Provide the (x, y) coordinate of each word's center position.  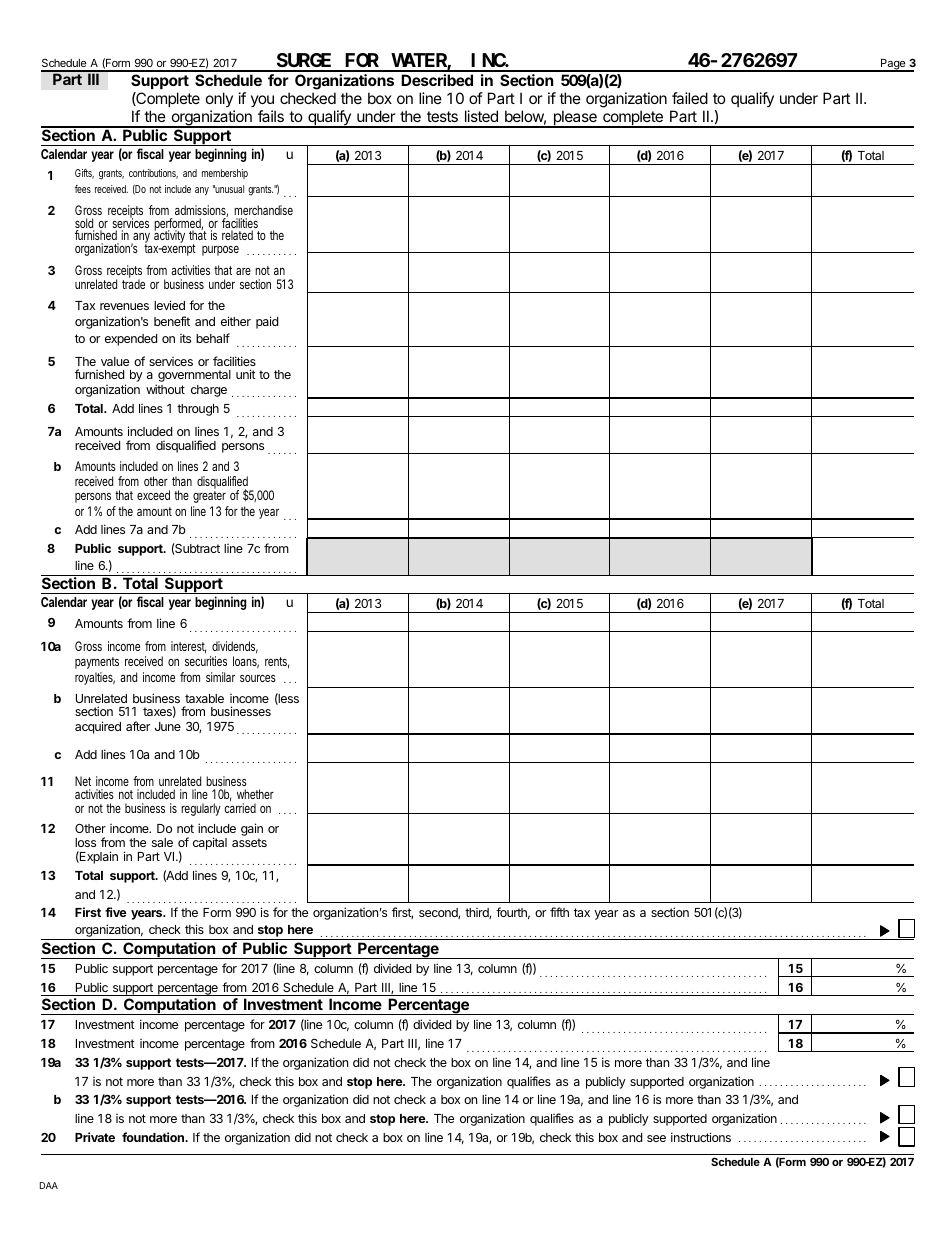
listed (481, 116)
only (220, 101)
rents (277, 662)
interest (188, 647)
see (656, 1138)
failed (690, 98)
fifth (559, 912)
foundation (154, 1137)
